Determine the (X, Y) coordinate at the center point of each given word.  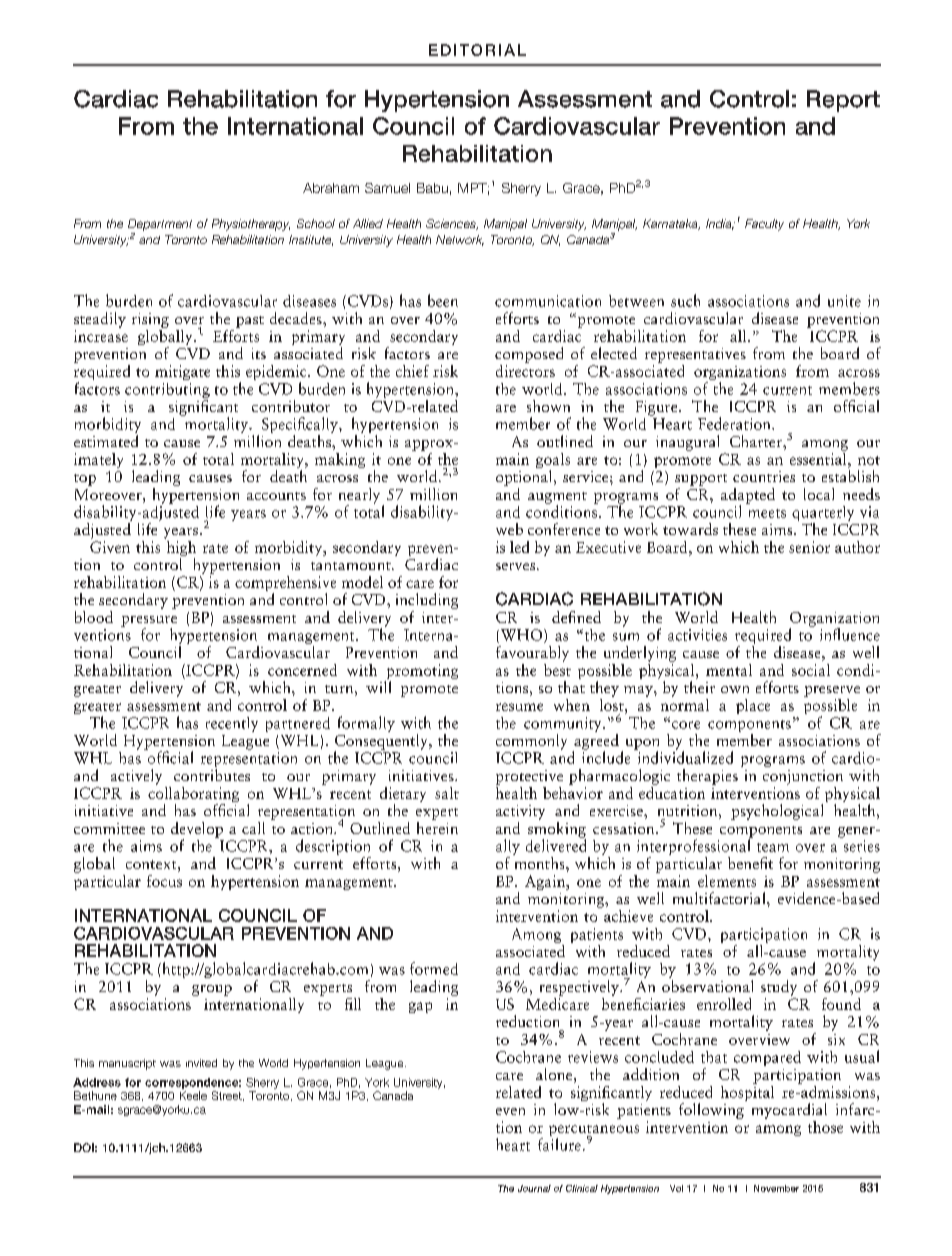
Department (160, 225)
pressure (149, 622)
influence (850, 634)
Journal (534, 1188)
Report (843, 101)
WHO (521, 636)
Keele (193, 1095)
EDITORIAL (477, 50)
